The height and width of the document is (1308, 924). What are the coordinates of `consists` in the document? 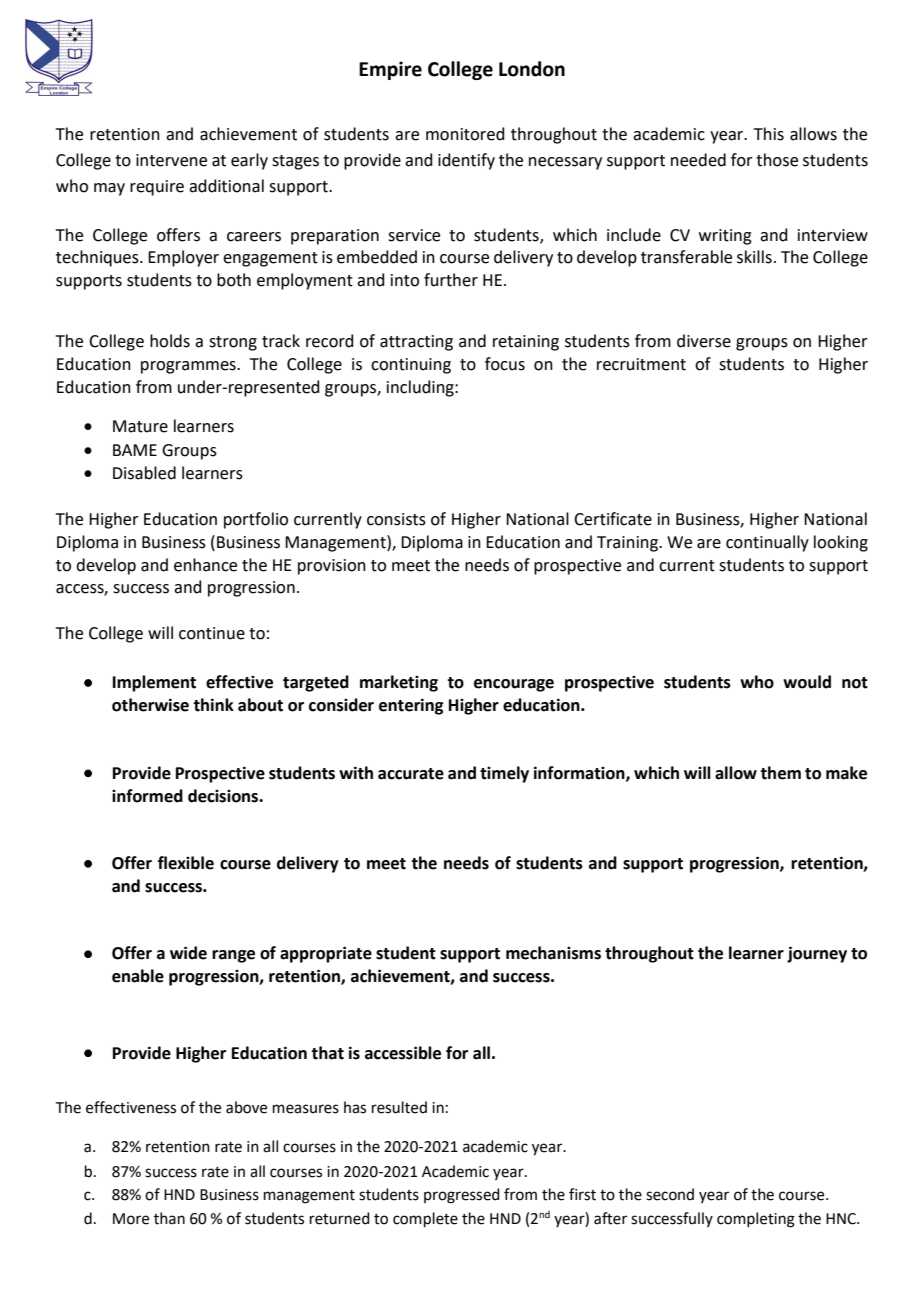 It's located at (396, 519).
